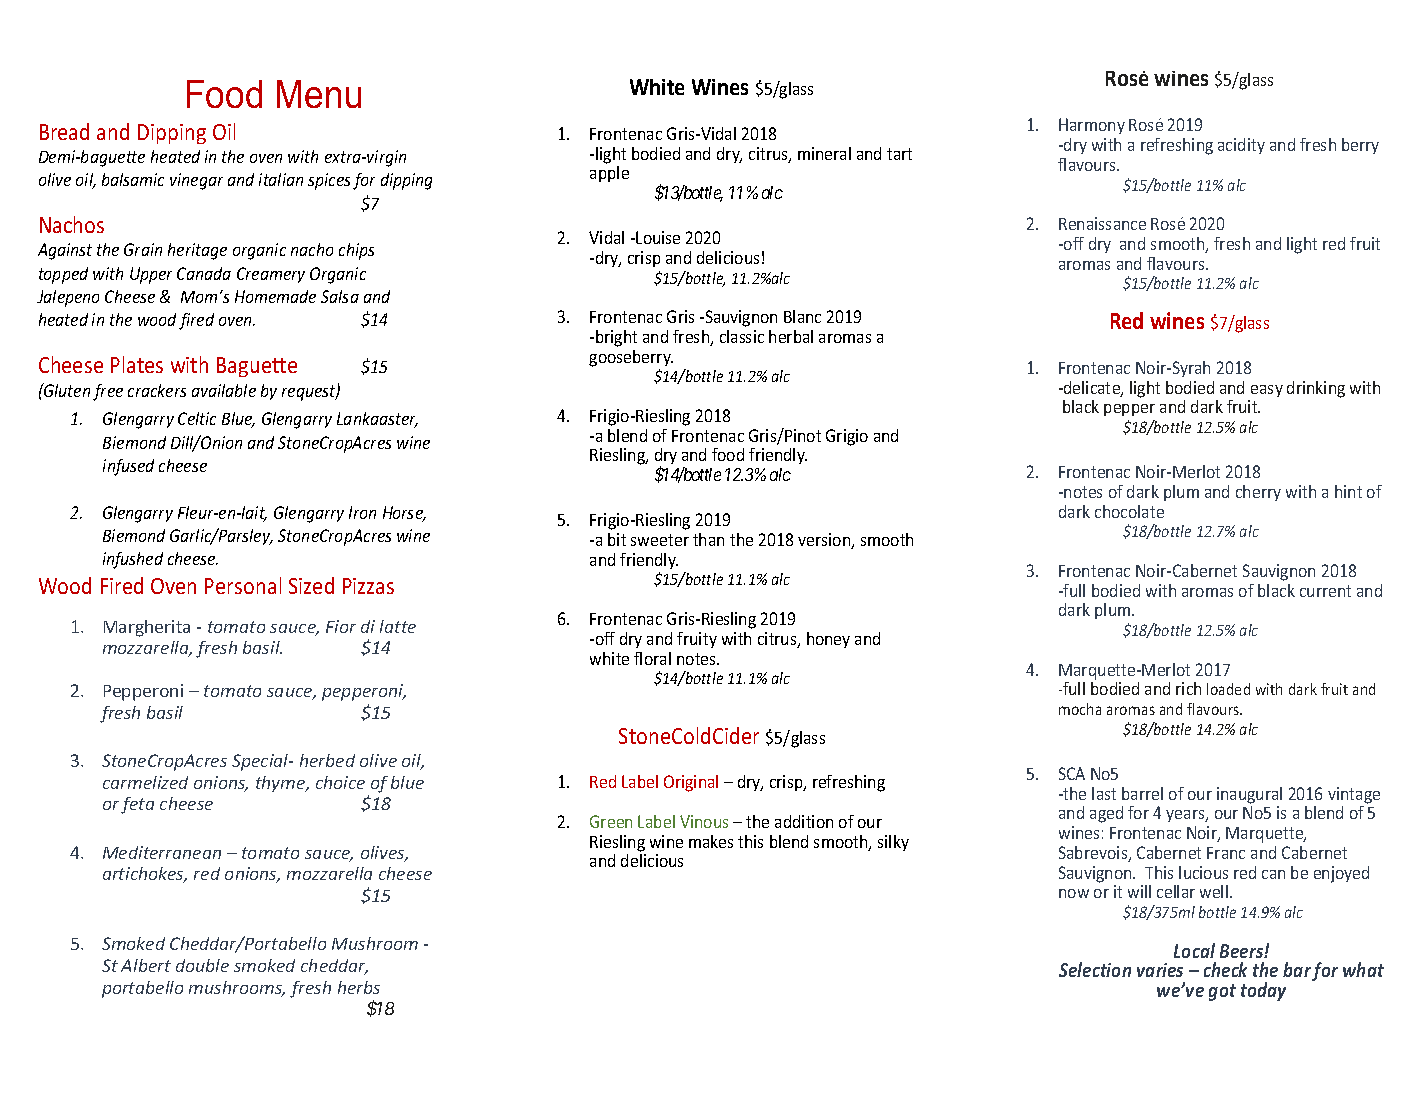  Describe the element at coordinates (243, 585) in the screenshot. I see `Personal` at that location.
